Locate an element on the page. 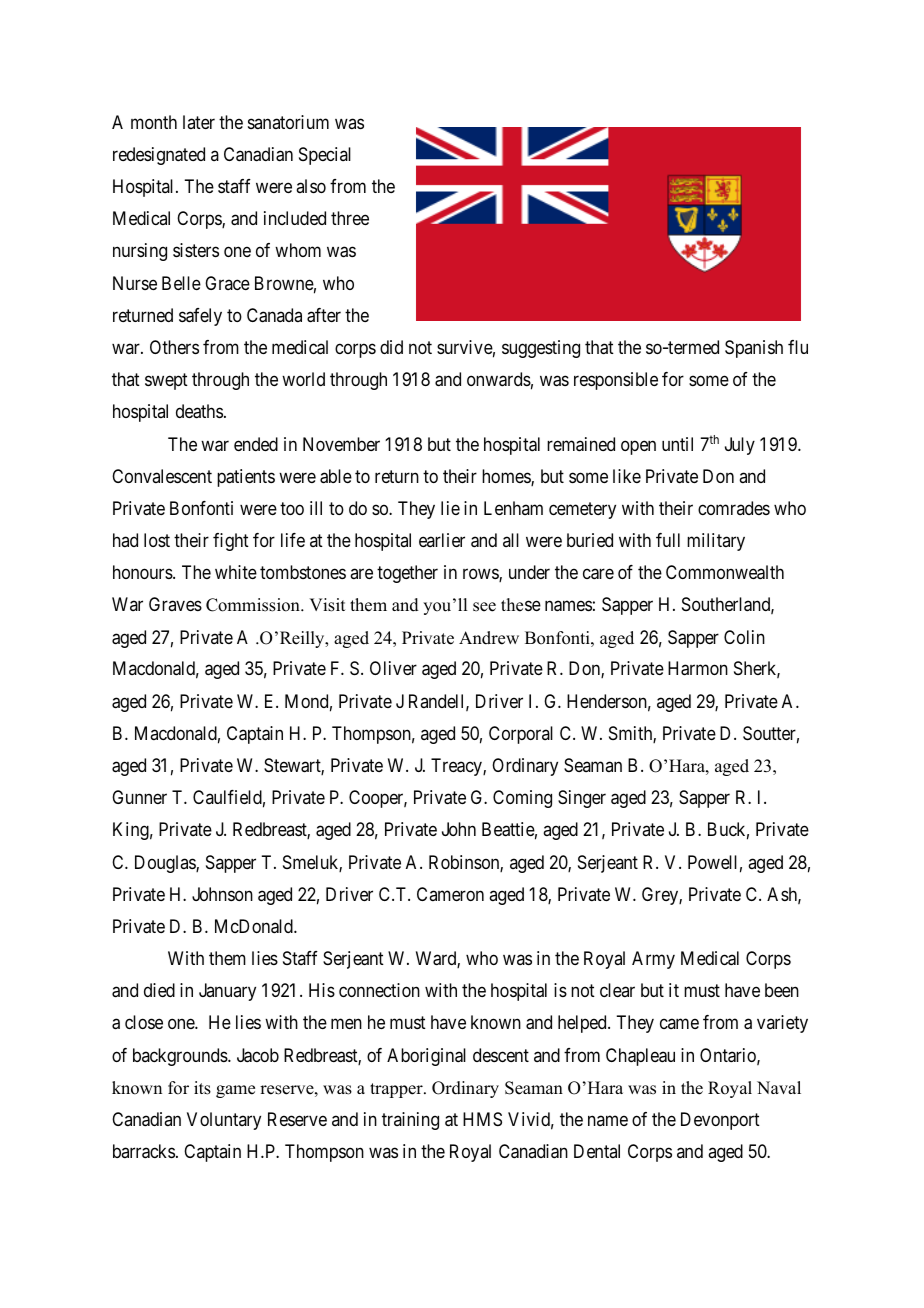 The width and height of the image is (924, 1308). Devonport is located at coordinates (720, 1121).
